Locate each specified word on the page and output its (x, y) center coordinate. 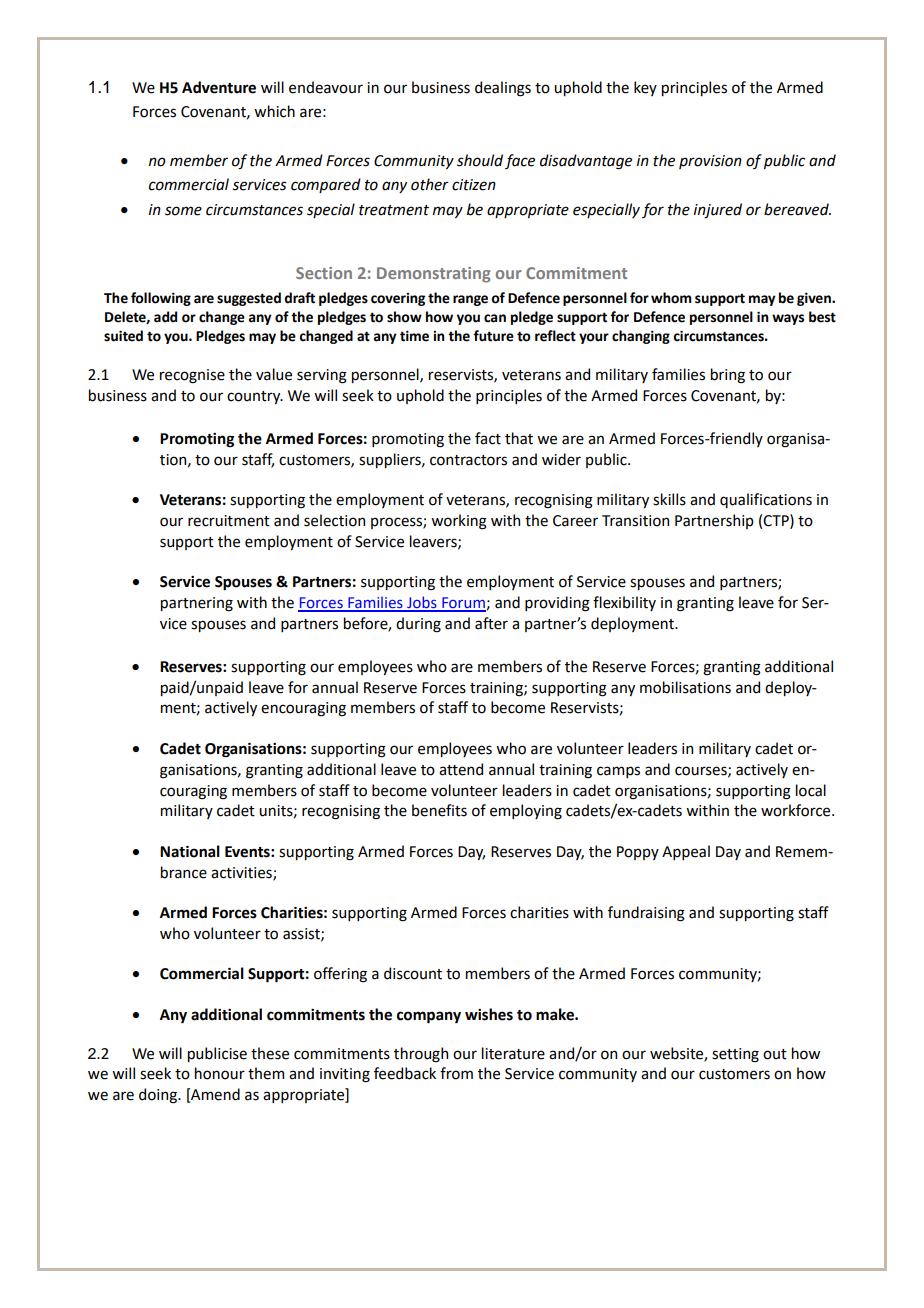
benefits (439, 810)
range (470, 300)
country (255, 397)
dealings (503, 89)
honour (220, 1073)
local (811, 790)
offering (340, 975)
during (418, 625)
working (459, 522)
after (491, 623)
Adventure (219, 87)
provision (710, 162)
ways (788, 319)
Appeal (686, 852)
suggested (249, 299)
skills (669, 499)
